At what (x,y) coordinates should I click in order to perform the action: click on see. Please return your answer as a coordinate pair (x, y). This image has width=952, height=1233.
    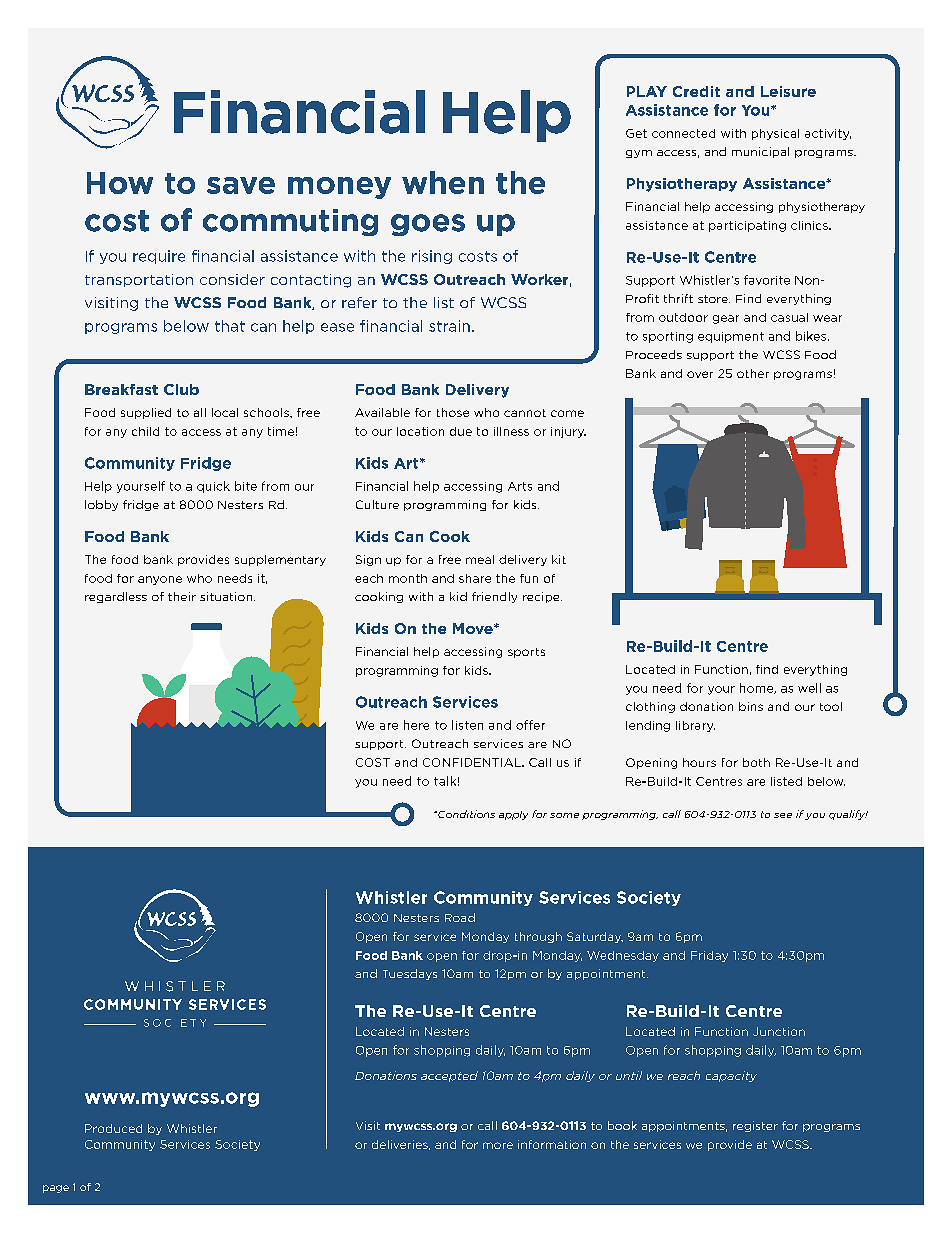
    Looking at the image, I should click on (783, 815).
